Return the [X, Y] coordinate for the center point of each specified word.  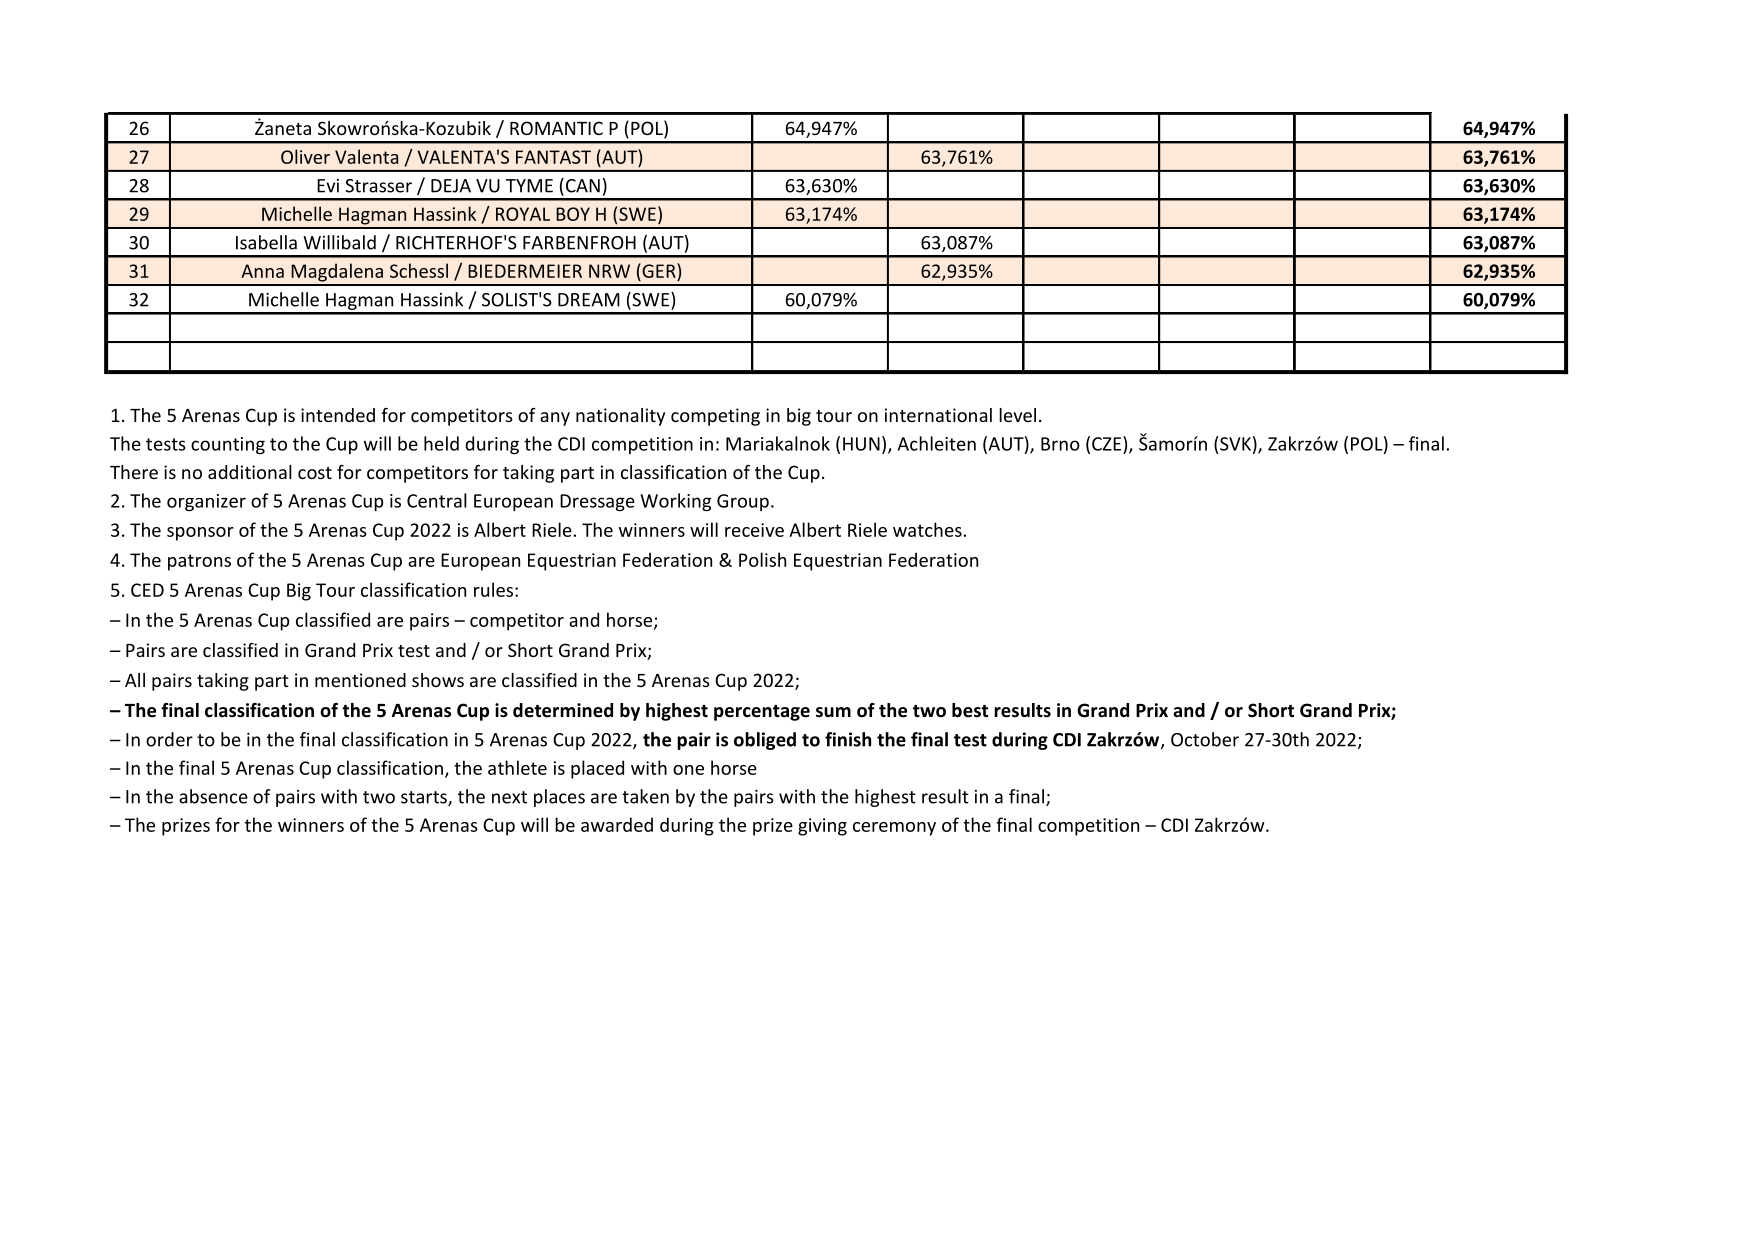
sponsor [200, 534]
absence [213, 796]
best [970, 710]
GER [659, 270]
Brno [1060, 444]
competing [715, 417]
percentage [762, 713]
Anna [262, 271]
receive [754, 530]
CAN [581, 185]
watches [927, 529]
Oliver [305, 156]
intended [338, 415]
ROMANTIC [556, 128]
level [1017, 415]
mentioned [360, 680]
